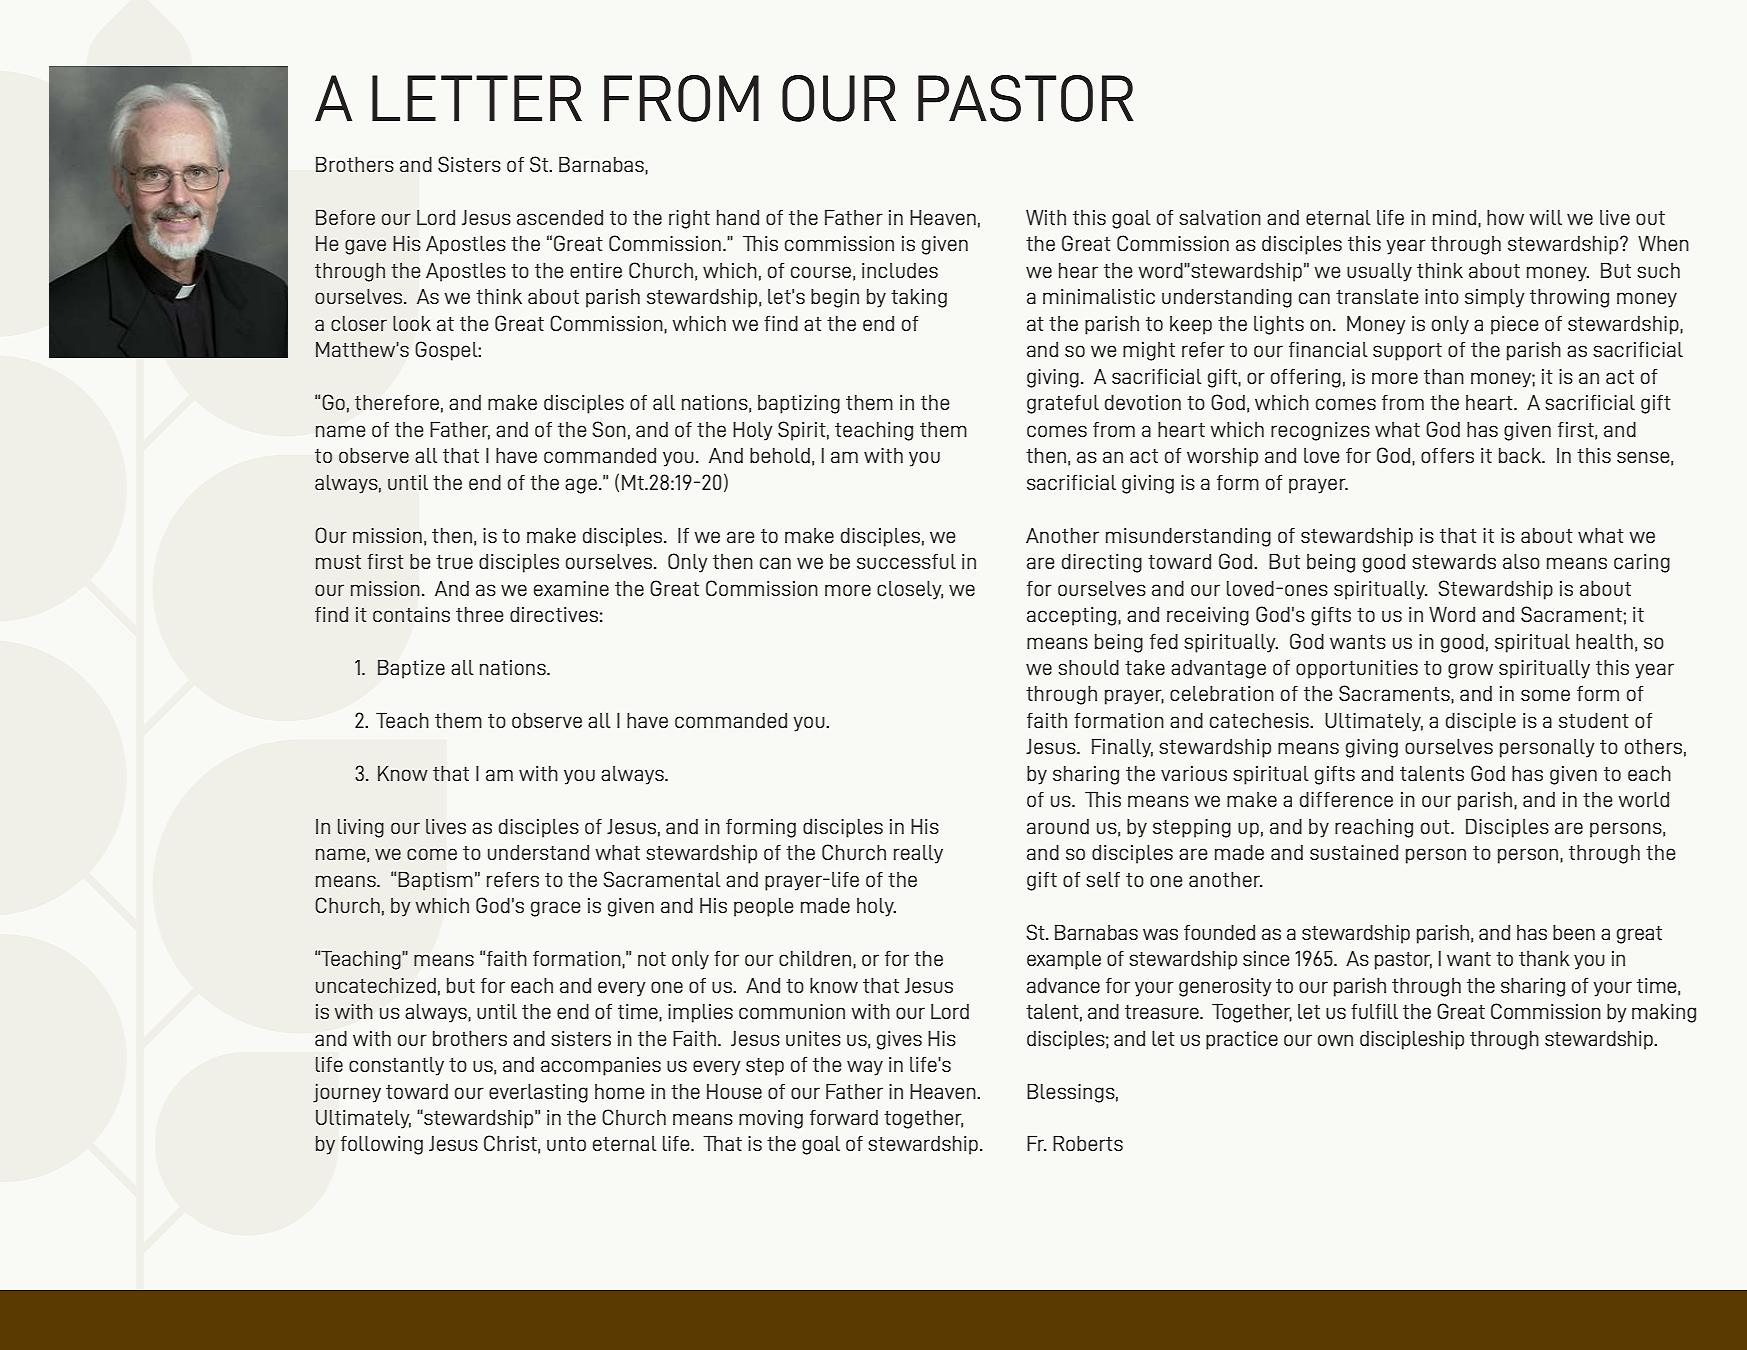 The width and height of the document is (1747, 1350). What do you see at coordinates (910, 590) in the document?
I see `closely` at bounding box center [910, 590].
